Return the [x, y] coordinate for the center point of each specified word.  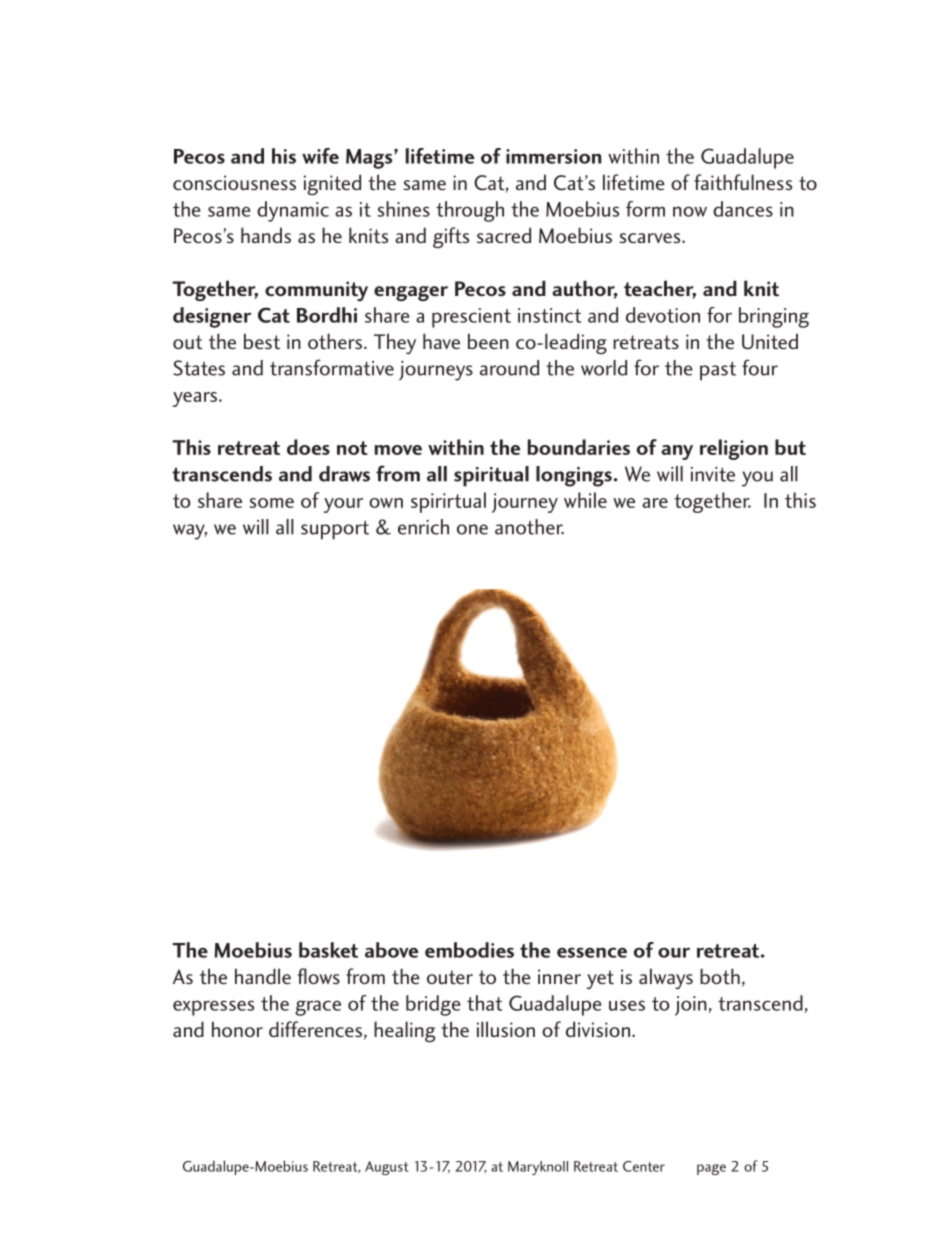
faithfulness [743, 182]
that [484, 1003]
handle [263, 976]
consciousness [234, 182]
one [472, 529]
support [335, 530]
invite [713, 474]
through [470, 211]
